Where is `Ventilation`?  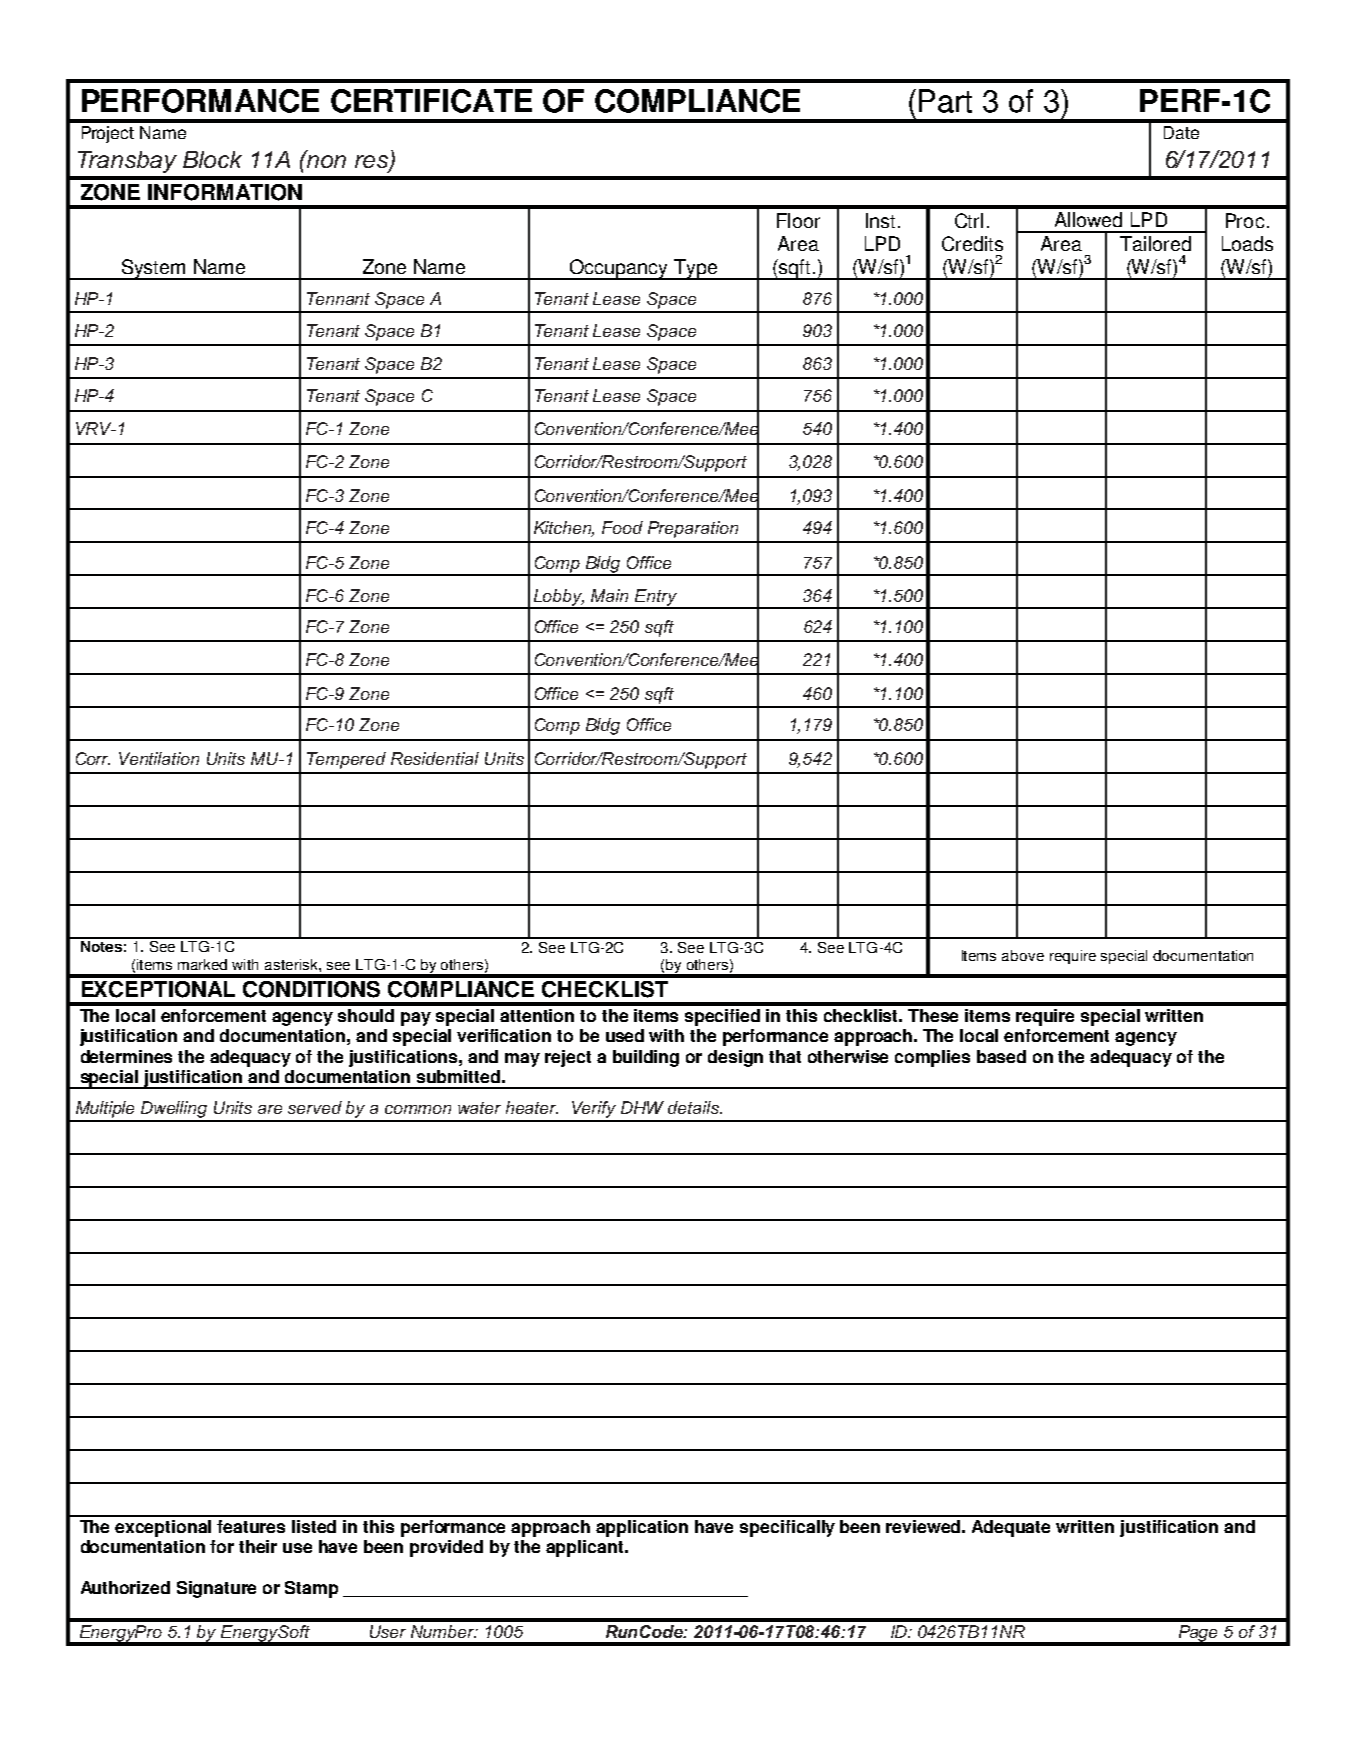
Ventilation is located at coordinates (159, 758).
